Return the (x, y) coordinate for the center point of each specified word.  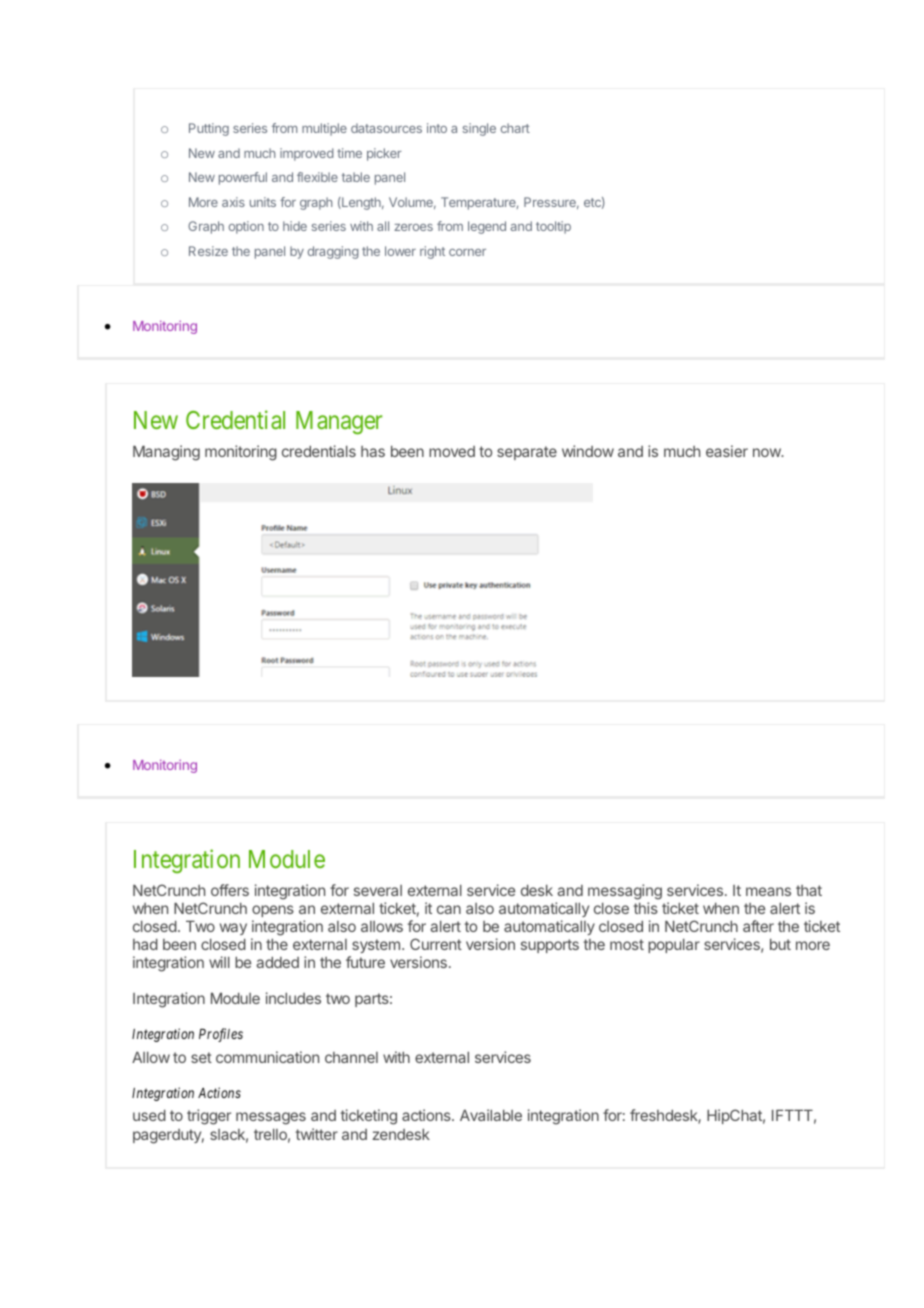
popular (674, 946)
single (479, 129)
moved (452, 451)
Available (491, 1115)
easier (727, 451)
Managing (166, 453)
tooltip (553, 227)
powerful (243, 178)
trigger (209, 1117)
